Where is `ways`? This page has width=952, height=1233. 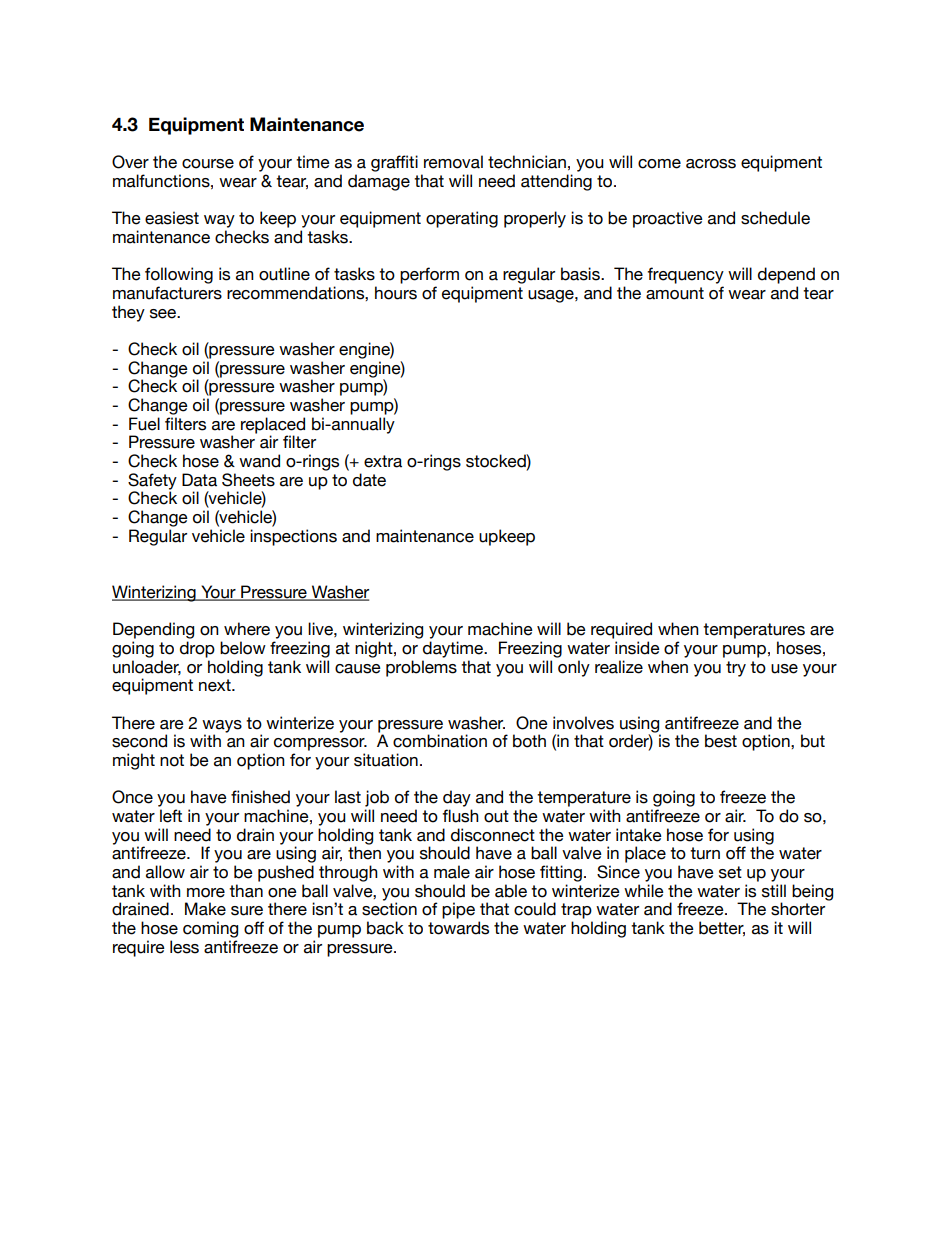
ways is located at coordinates (222, 727).
